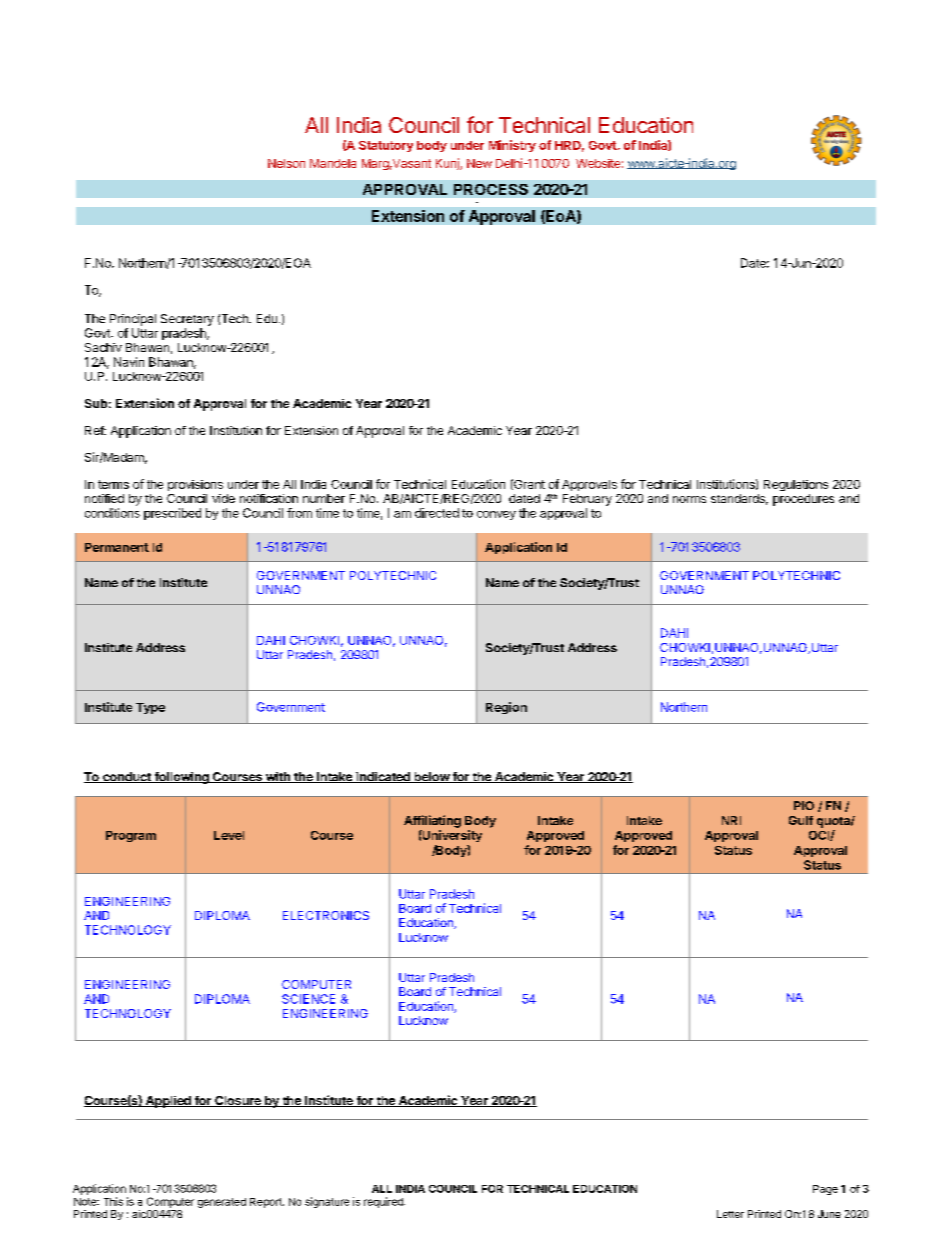  Describe the element at coordinates (512, 146) in the screenshot. I see `Ministry` at that location.
